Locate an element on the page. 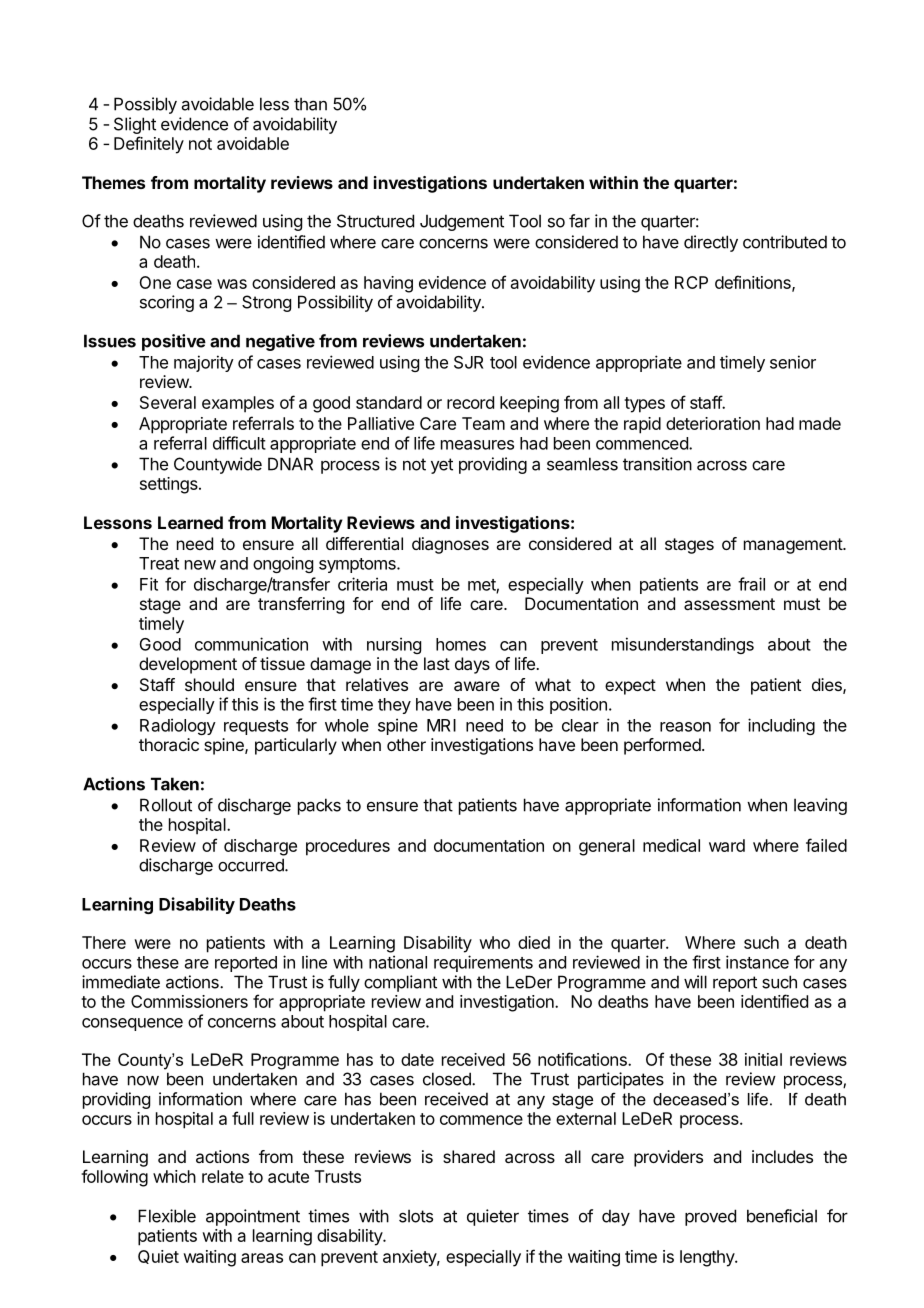 This page has width=924, height=1308. Flexible is located at coordinates (167, 1216).
